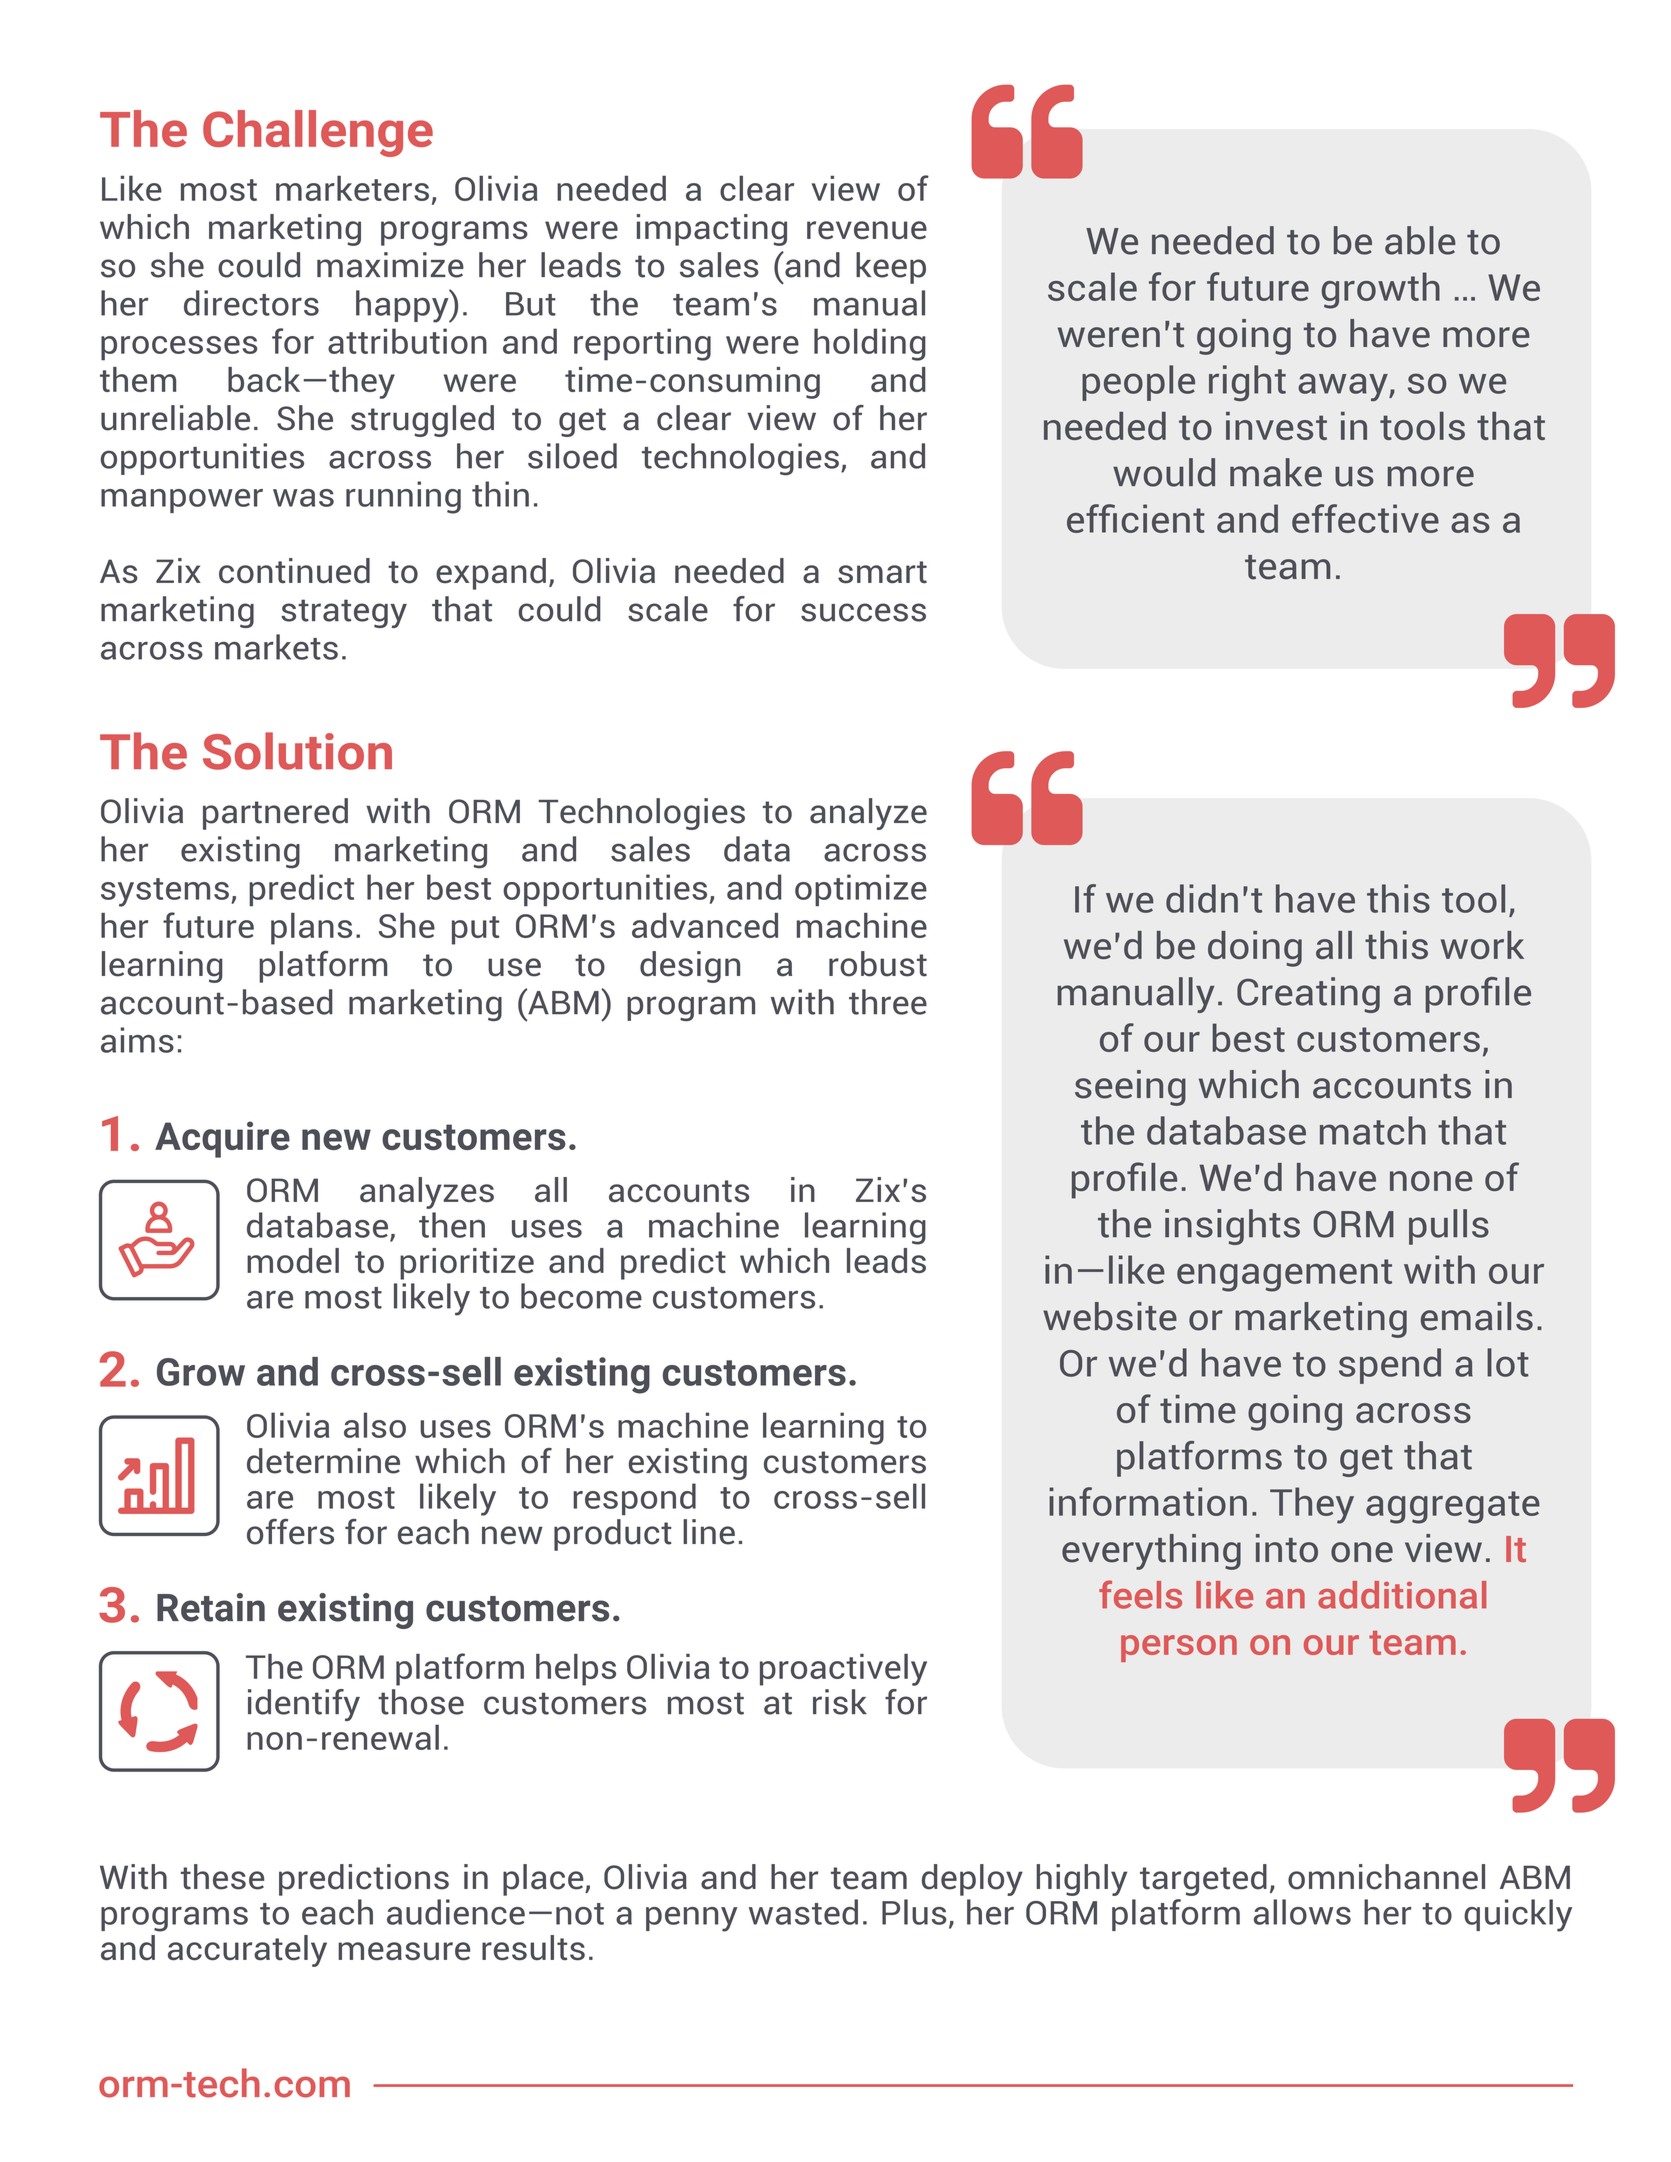 Image resolution: width=1671 pixels, height=2162 pixels. I want to click on aggregate, so click(1453, 1507).
